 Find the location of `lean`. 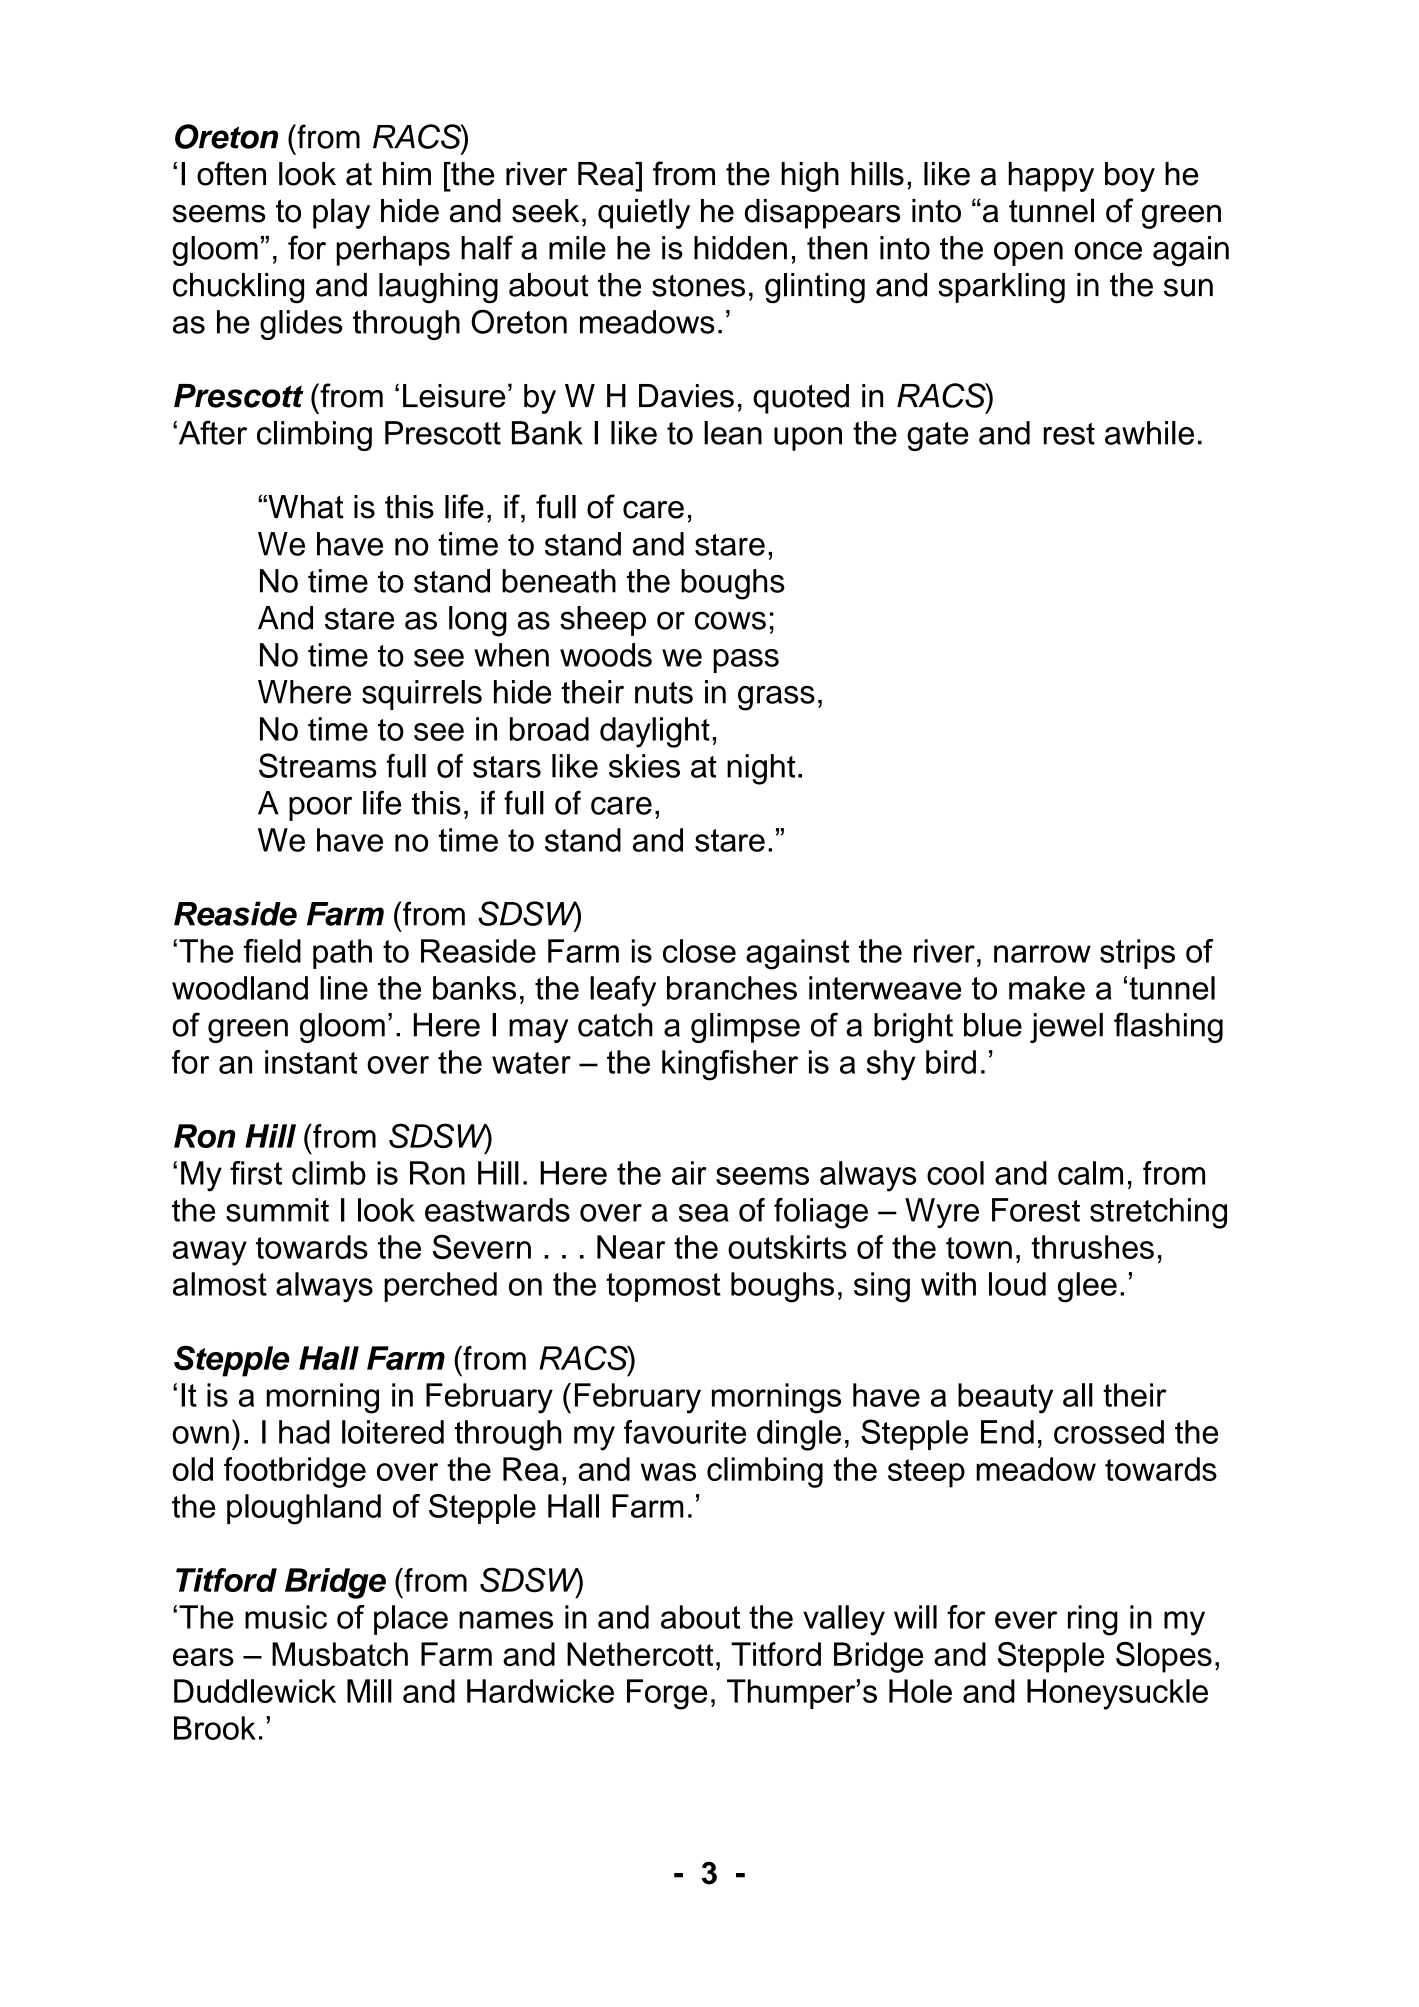

lean is located at coordinates (733, 433).
